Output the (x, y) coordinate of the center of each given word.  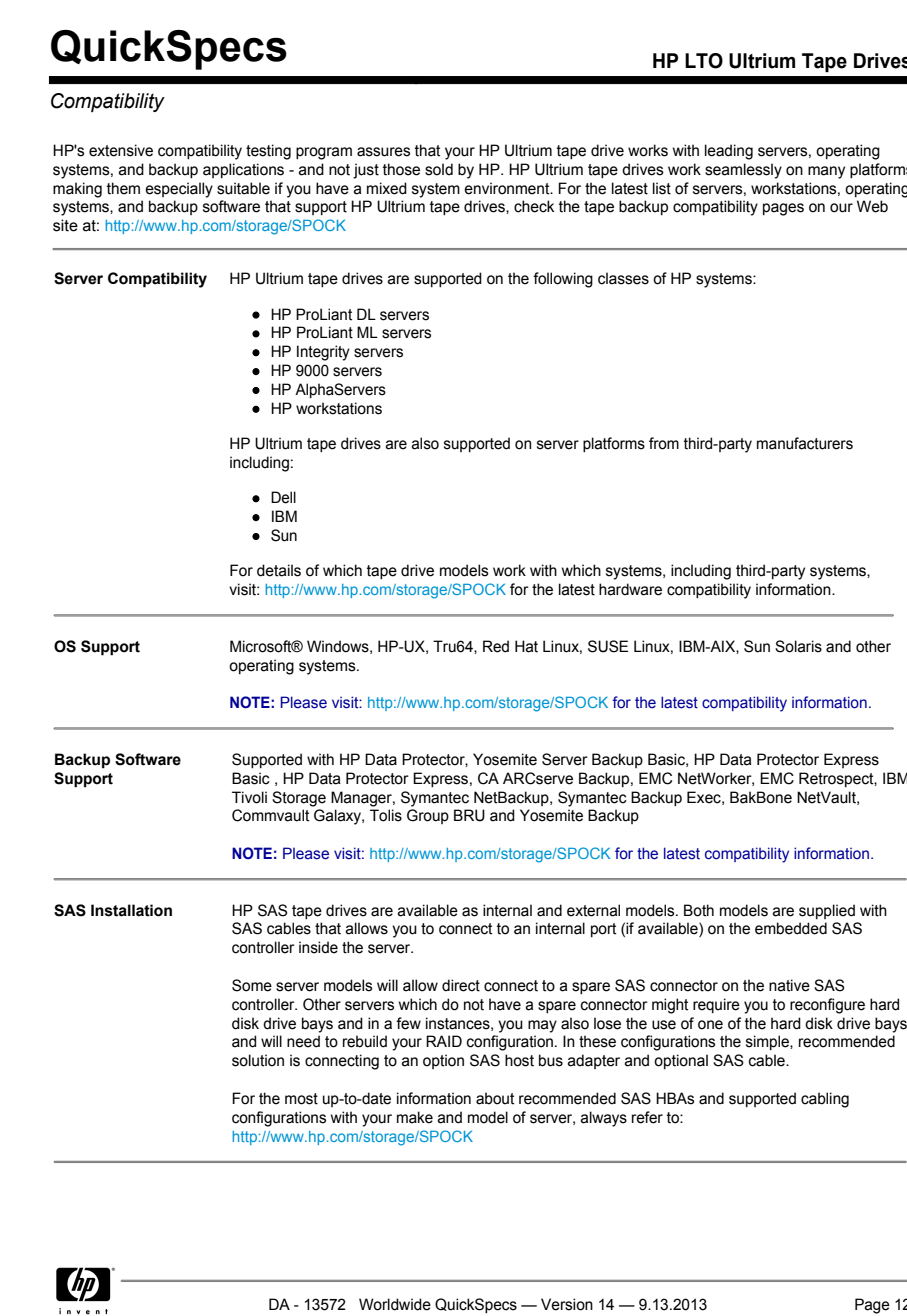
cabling (825, 1100)
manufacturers (805, 443)
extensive (121, 150)
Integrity (323, 353)
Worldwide (395, 1304)
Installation (131, 910)
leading (729, 152)
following (563, 280)
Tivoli (249, 797)
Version (567, 1304)
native (789, 985)
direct (461, 985)
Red (496, 646)
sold (439, 169)
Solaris (798, 646)
